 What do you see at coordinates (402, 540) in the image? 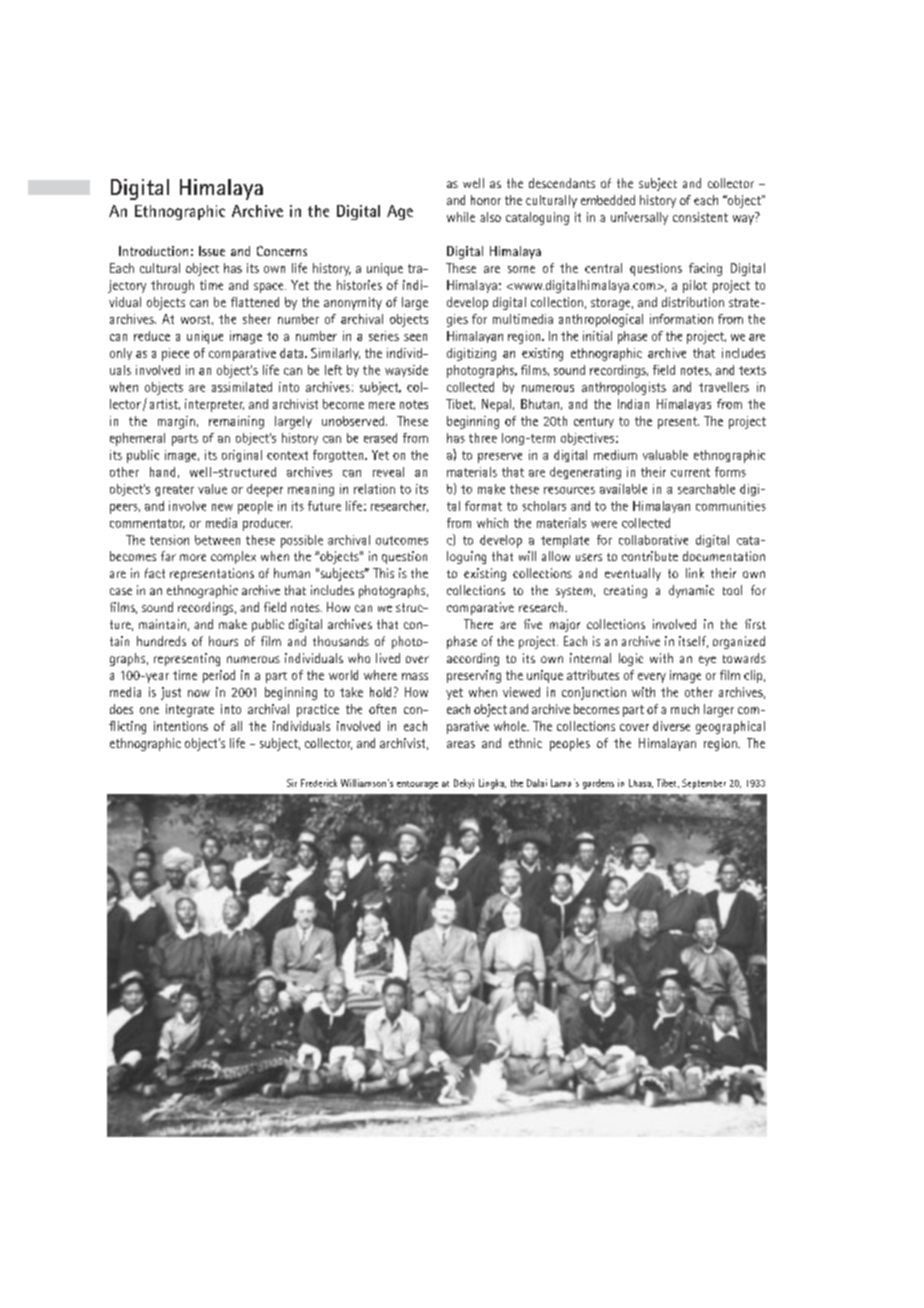
I see `outcomes` at bounding box center [402, 540].
